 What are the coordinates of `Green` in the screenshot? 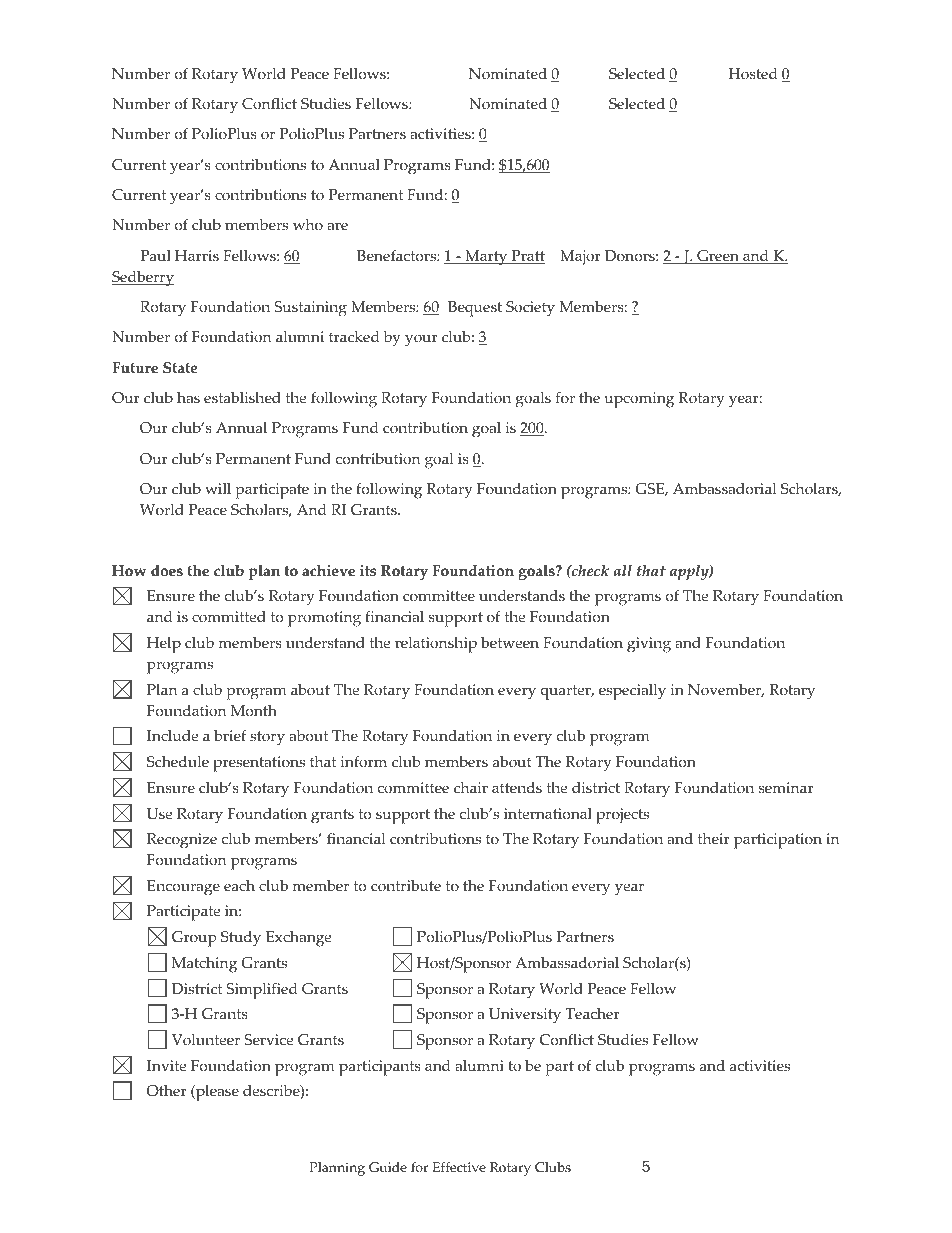 It's located at (718, 257).
